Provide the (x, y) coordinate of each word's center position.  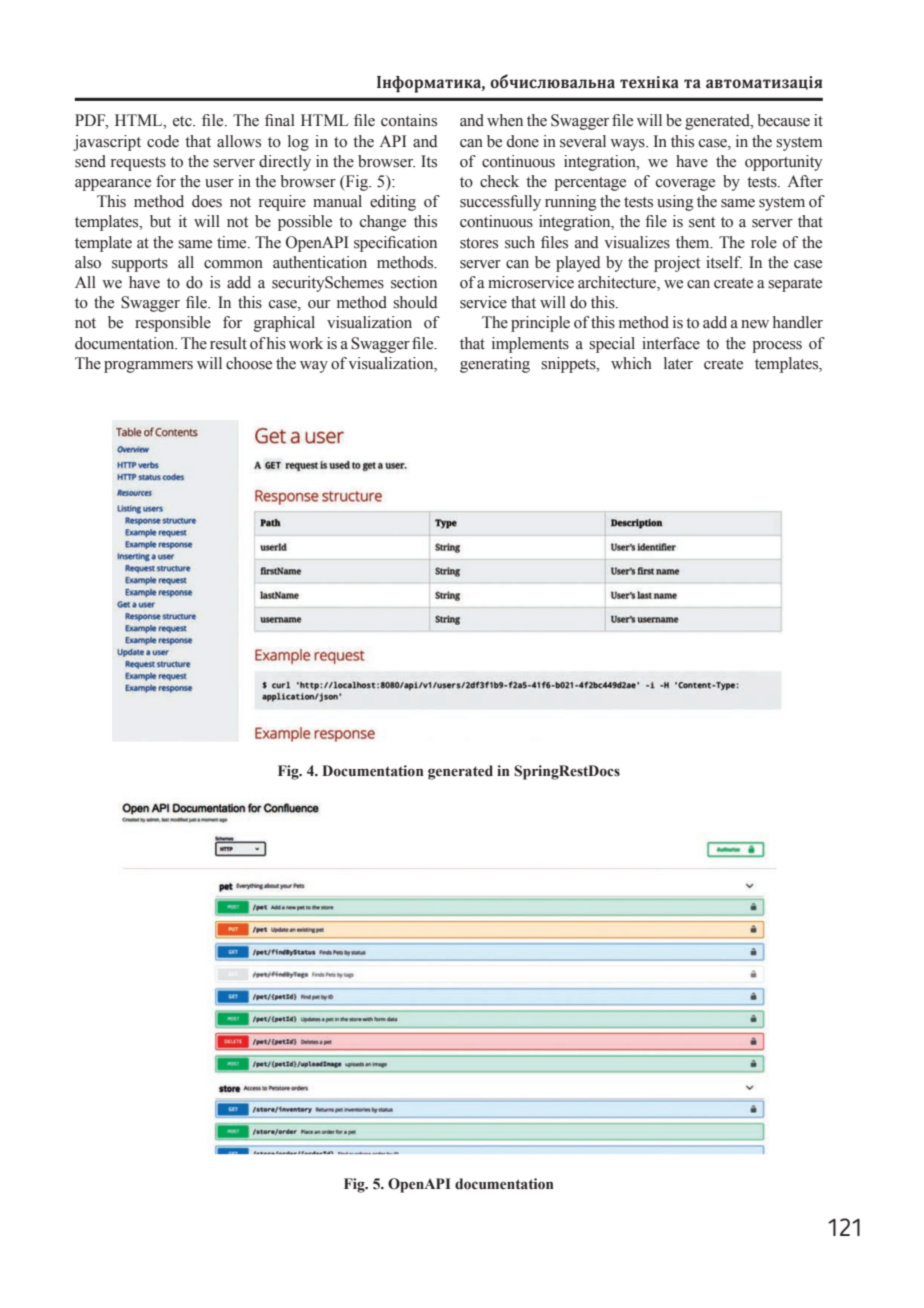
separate (795, 285)
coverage (685, 185)
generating (495, 365)
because (783, 120)
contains (409, 120)
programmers (148, 367)
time (233, 242)
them (694, 242)
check (499, 181)
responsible (173, 324)
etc (183, 121)
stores (479, 243)
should (415, 302)
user (219, 183)
